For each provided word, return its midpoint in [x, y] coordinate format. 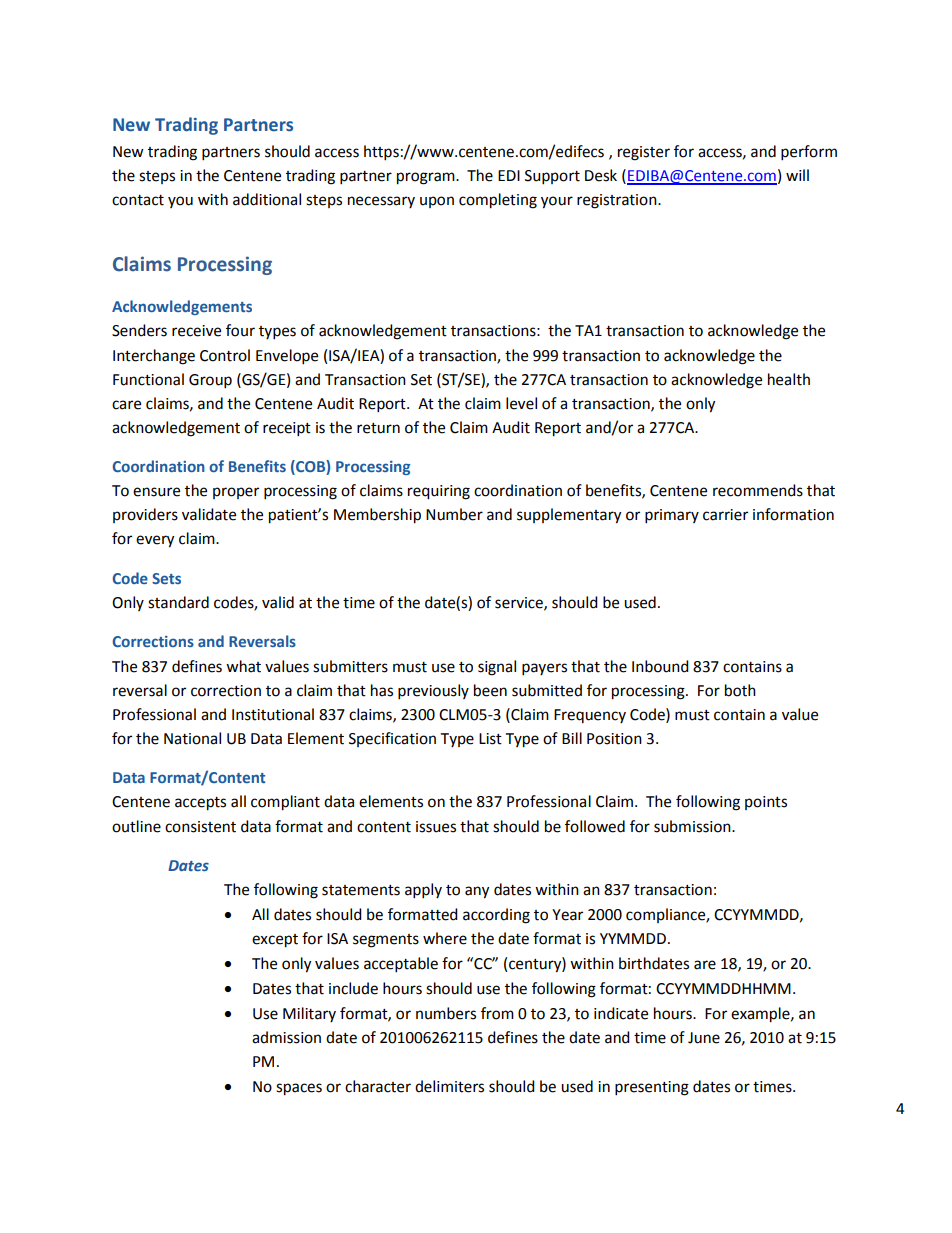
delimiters [449, 1086]
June [704, 1038]
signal [497, 668]
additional [267, 199]
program [427, 178]
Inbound [660, 666]
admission [286, 1037]
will [797, 175]
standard [178, 602]
